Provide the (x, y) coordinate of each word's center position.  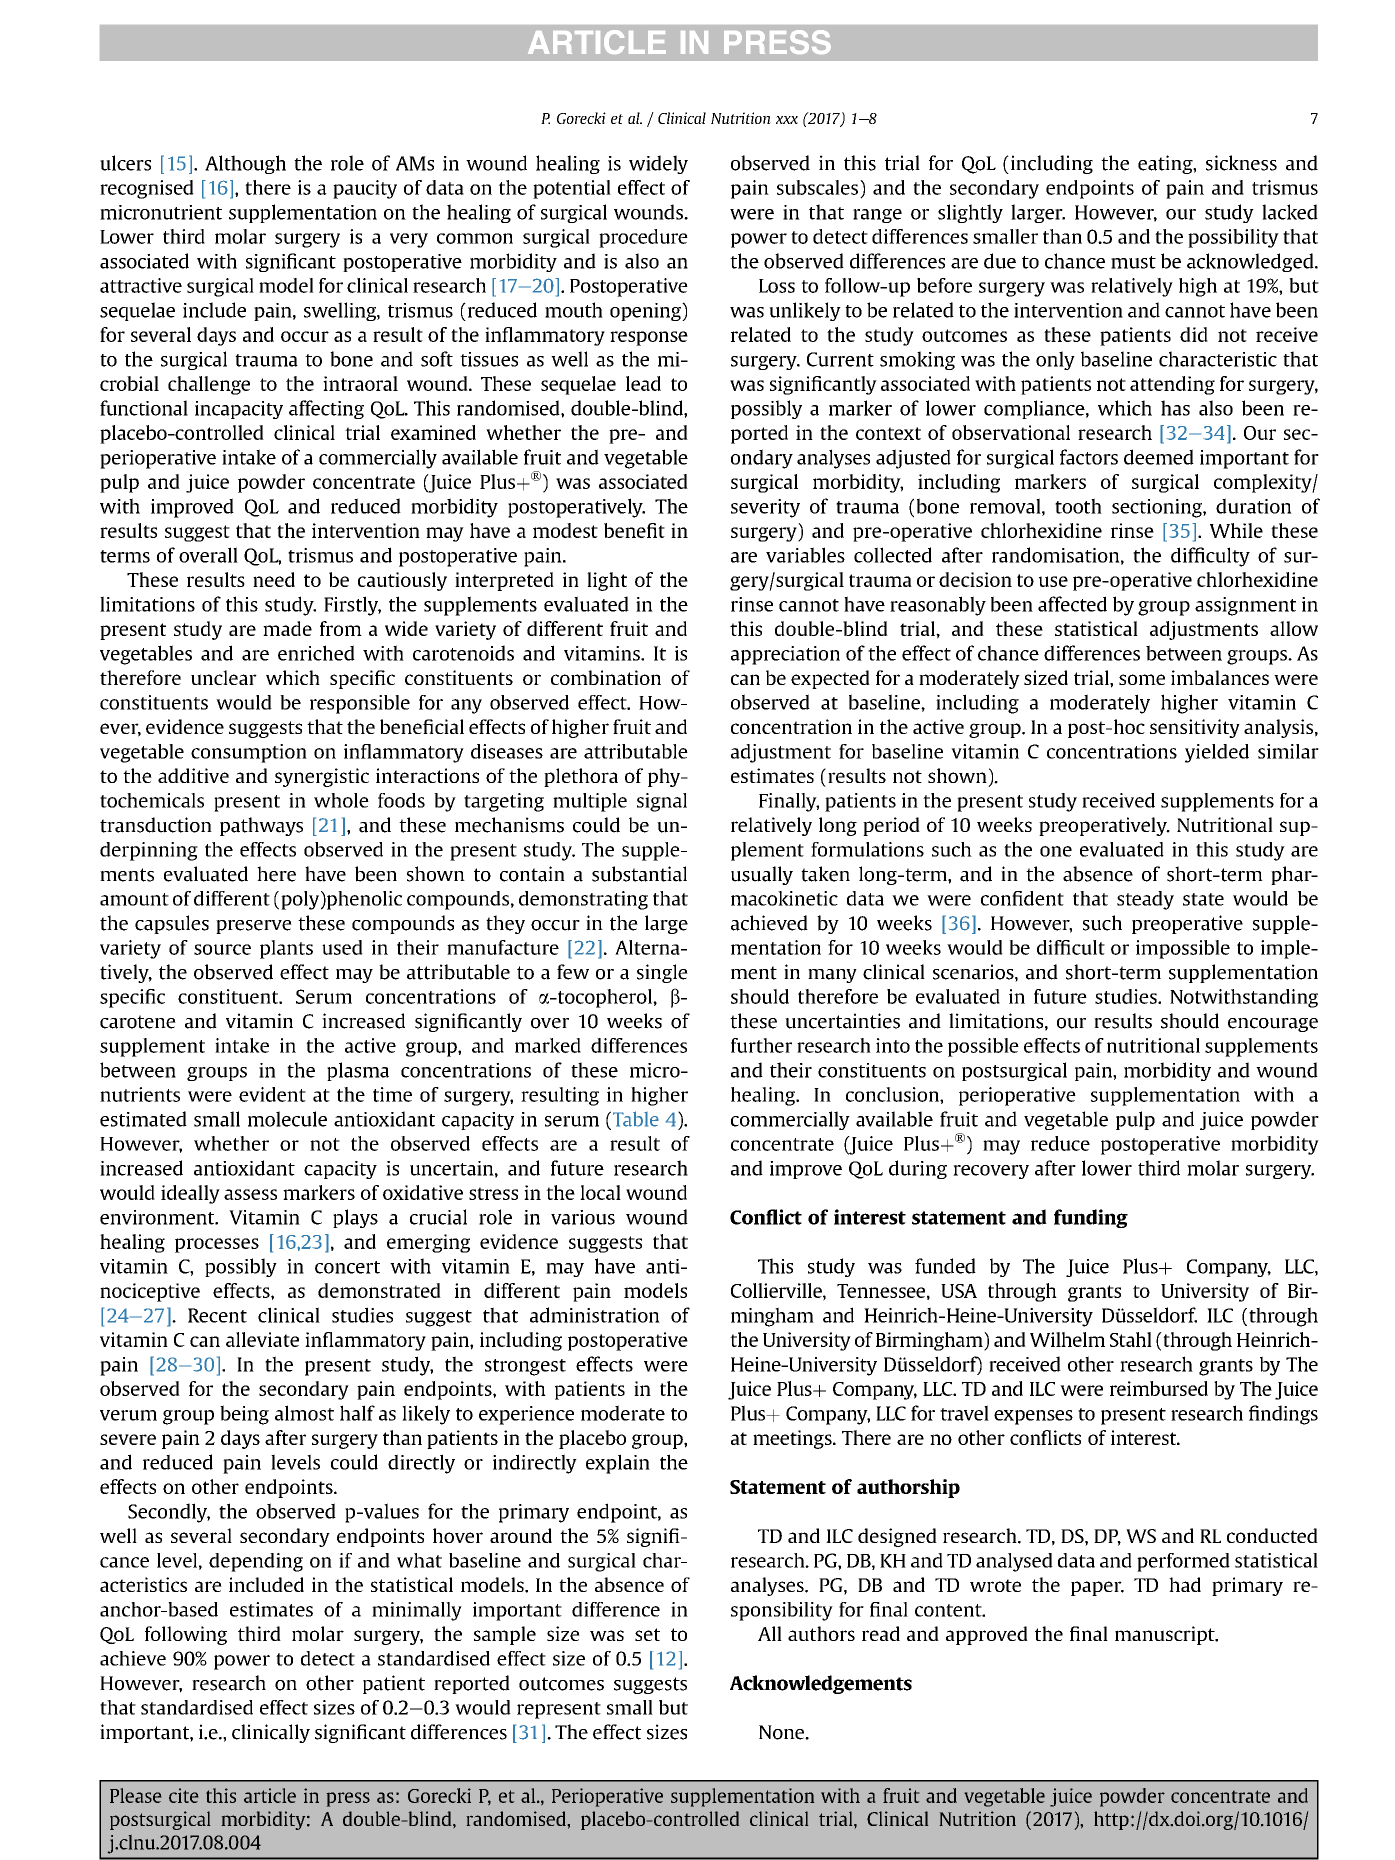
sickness (1241, 163)
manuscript (1166, 1635)
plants (286, 949)
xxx (787, 120)
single (662, 973)
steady (1145, 900)
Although (245, 164)
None (782, 1732)
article (270, 1795)
